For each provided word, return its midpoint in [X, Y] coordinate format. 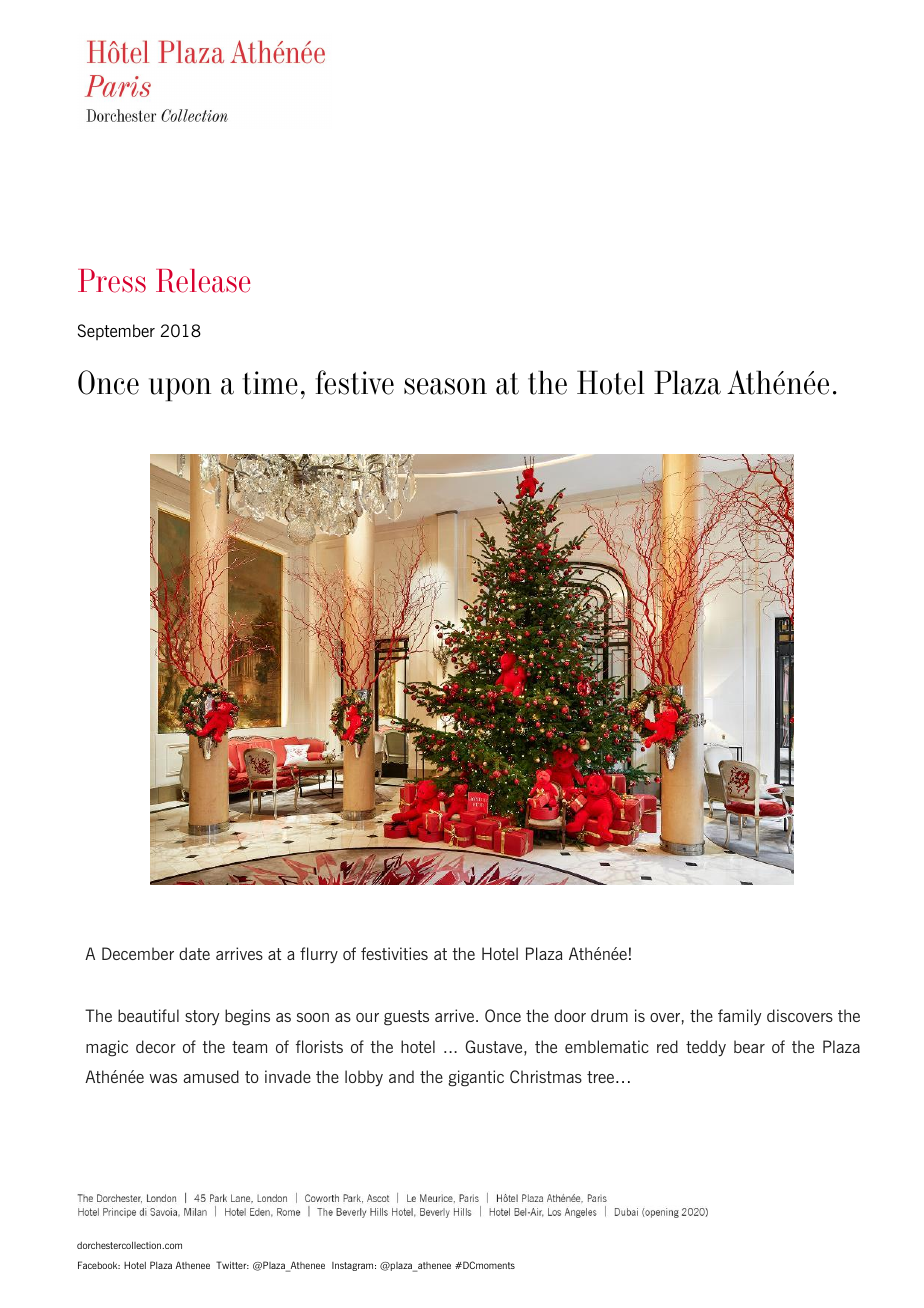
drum [609, 1015]
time [270, 383]
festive [354, 382]
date [194, 953]
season [445, 386]
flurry [319, 955]
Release [203, 281]
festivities [394, 953]
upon [180, 389]
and [401, 1076]
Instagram [354, 1266]
